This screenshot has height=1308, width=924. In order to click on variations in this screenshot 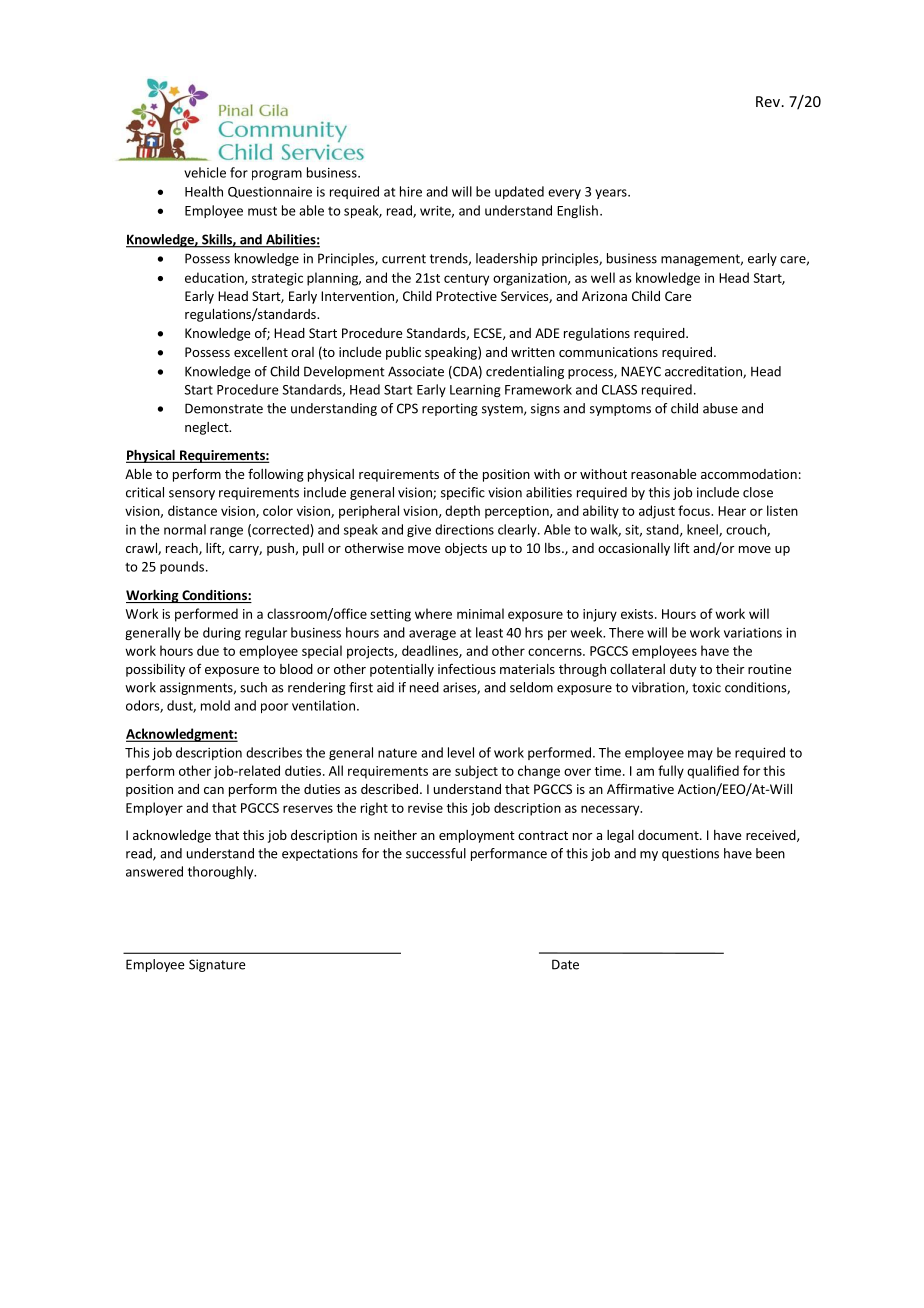, I will do `click(753, 633)`.
